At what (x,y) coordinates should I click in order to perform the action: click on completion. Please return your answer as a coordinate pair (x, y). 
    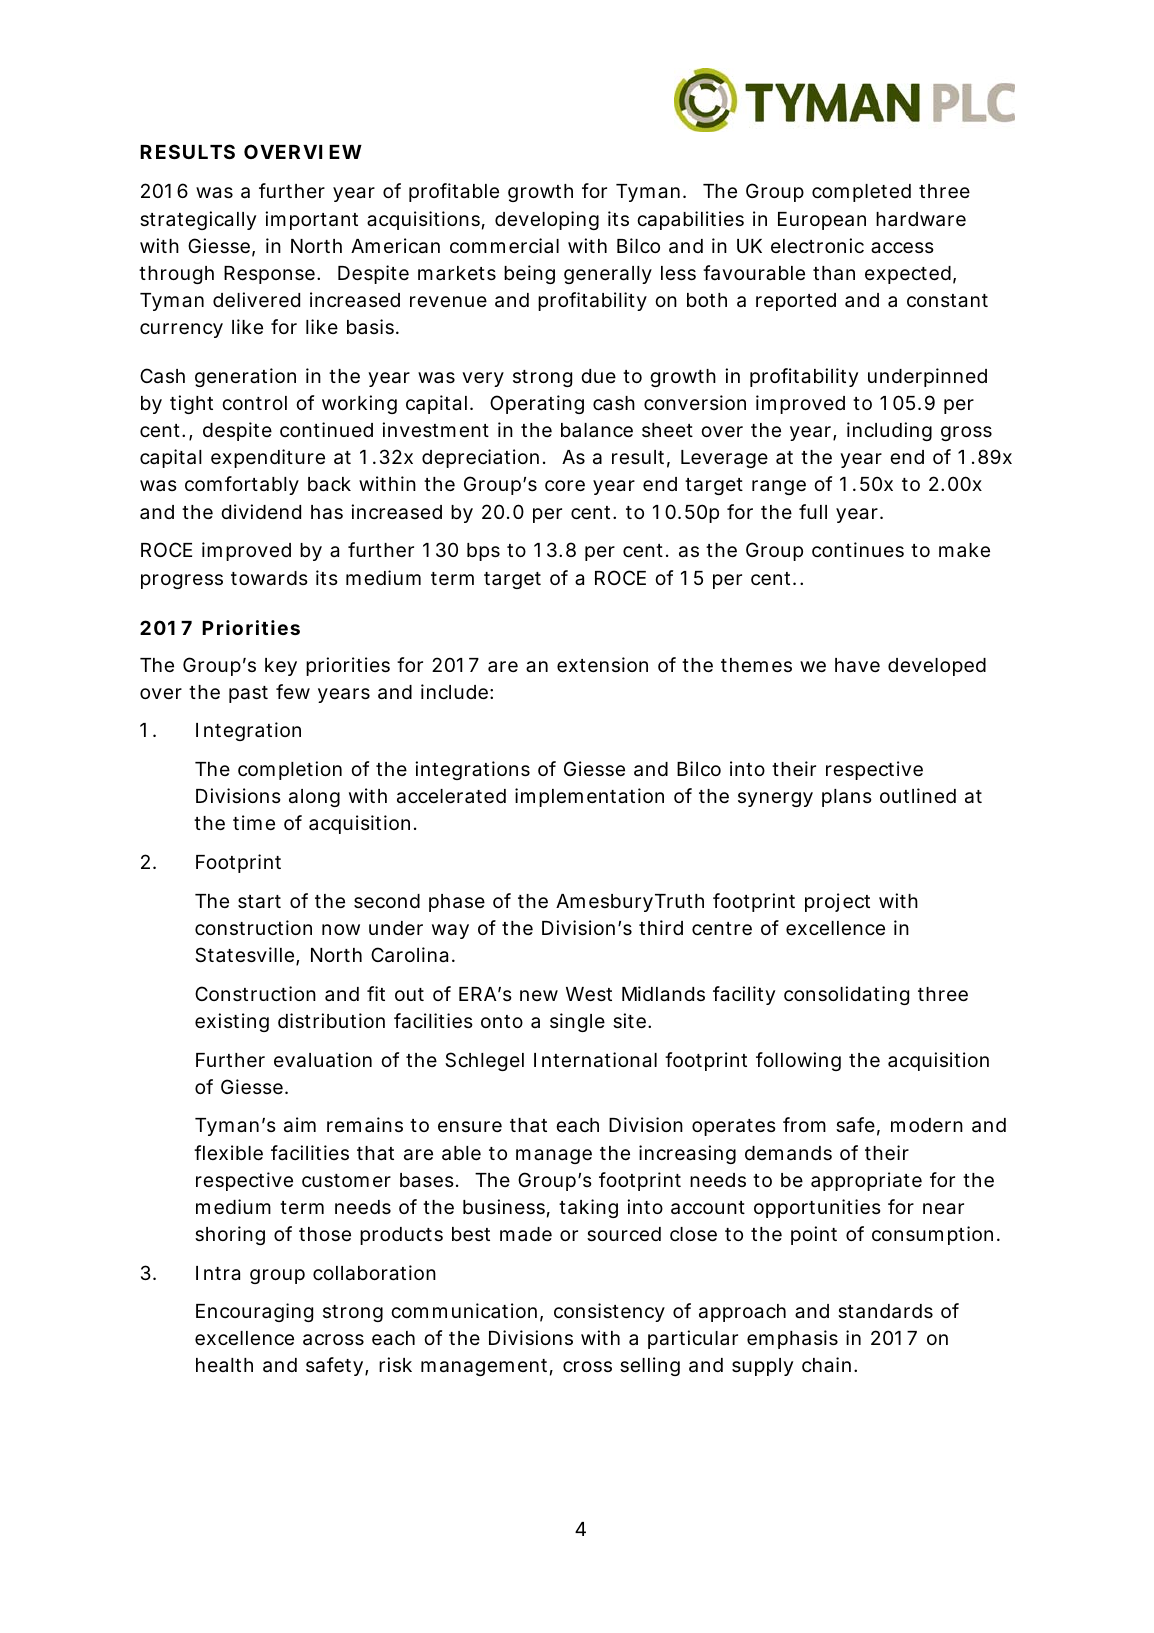
    Looking at the image, I should click on (290, 770).
